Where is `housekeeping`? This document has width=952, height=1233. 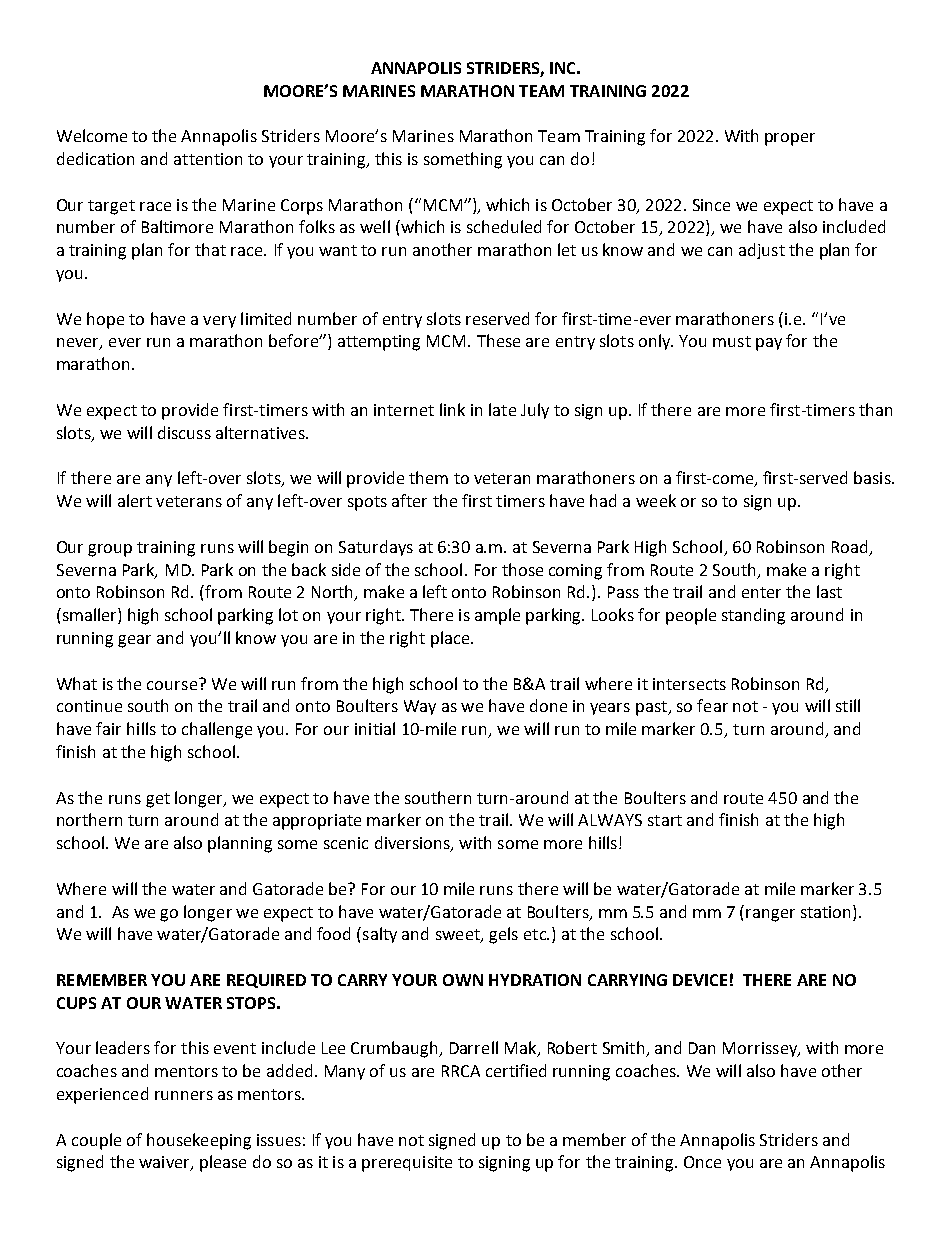 housekeeping is located at coordinates (199, 1141).
